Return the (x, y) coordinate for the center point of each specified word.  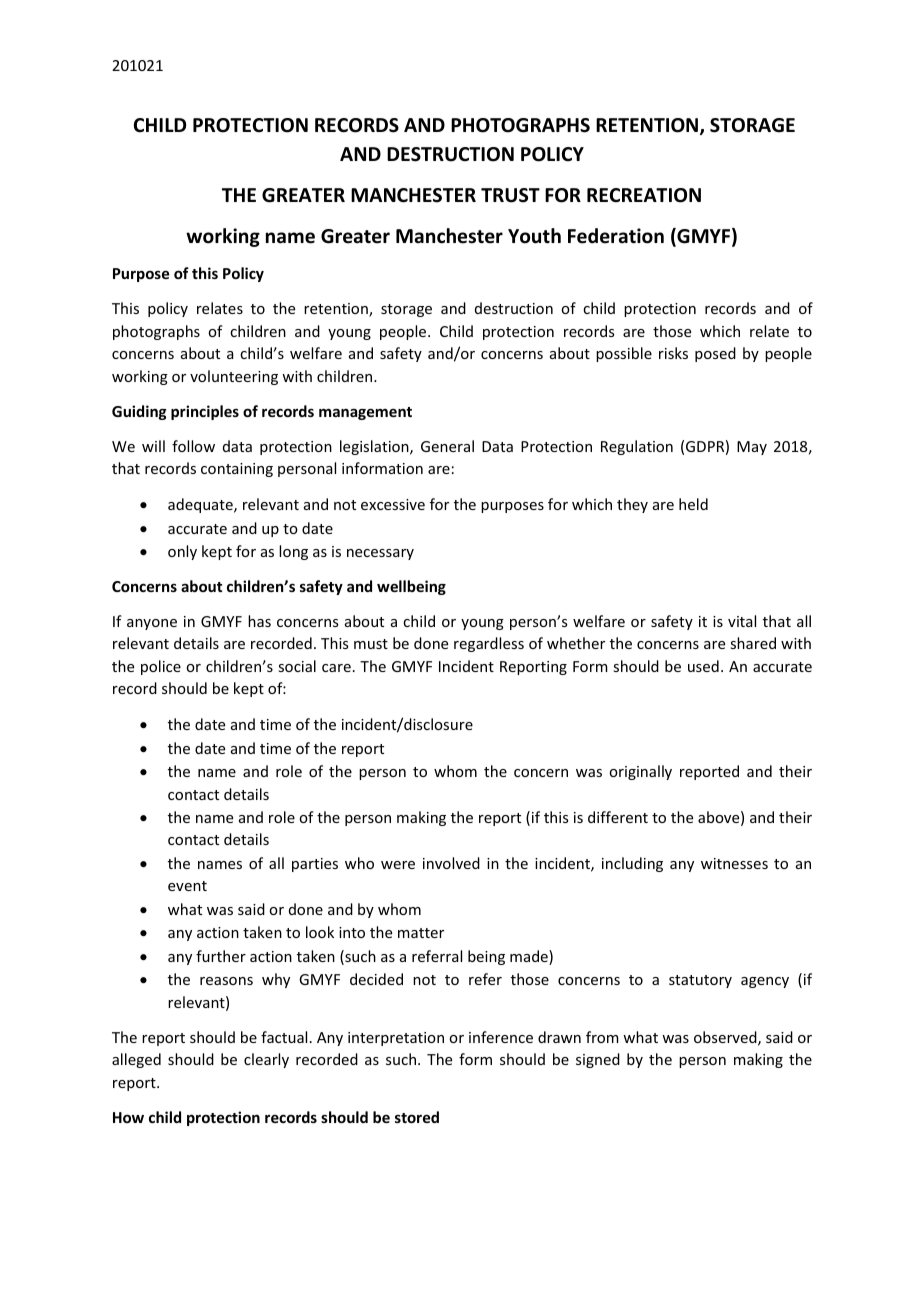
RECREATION (644, 195)
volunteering (234, 377)
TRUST (510, 195)
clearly (266, 1060)
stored (417, 1117)
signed (598, 1060)
